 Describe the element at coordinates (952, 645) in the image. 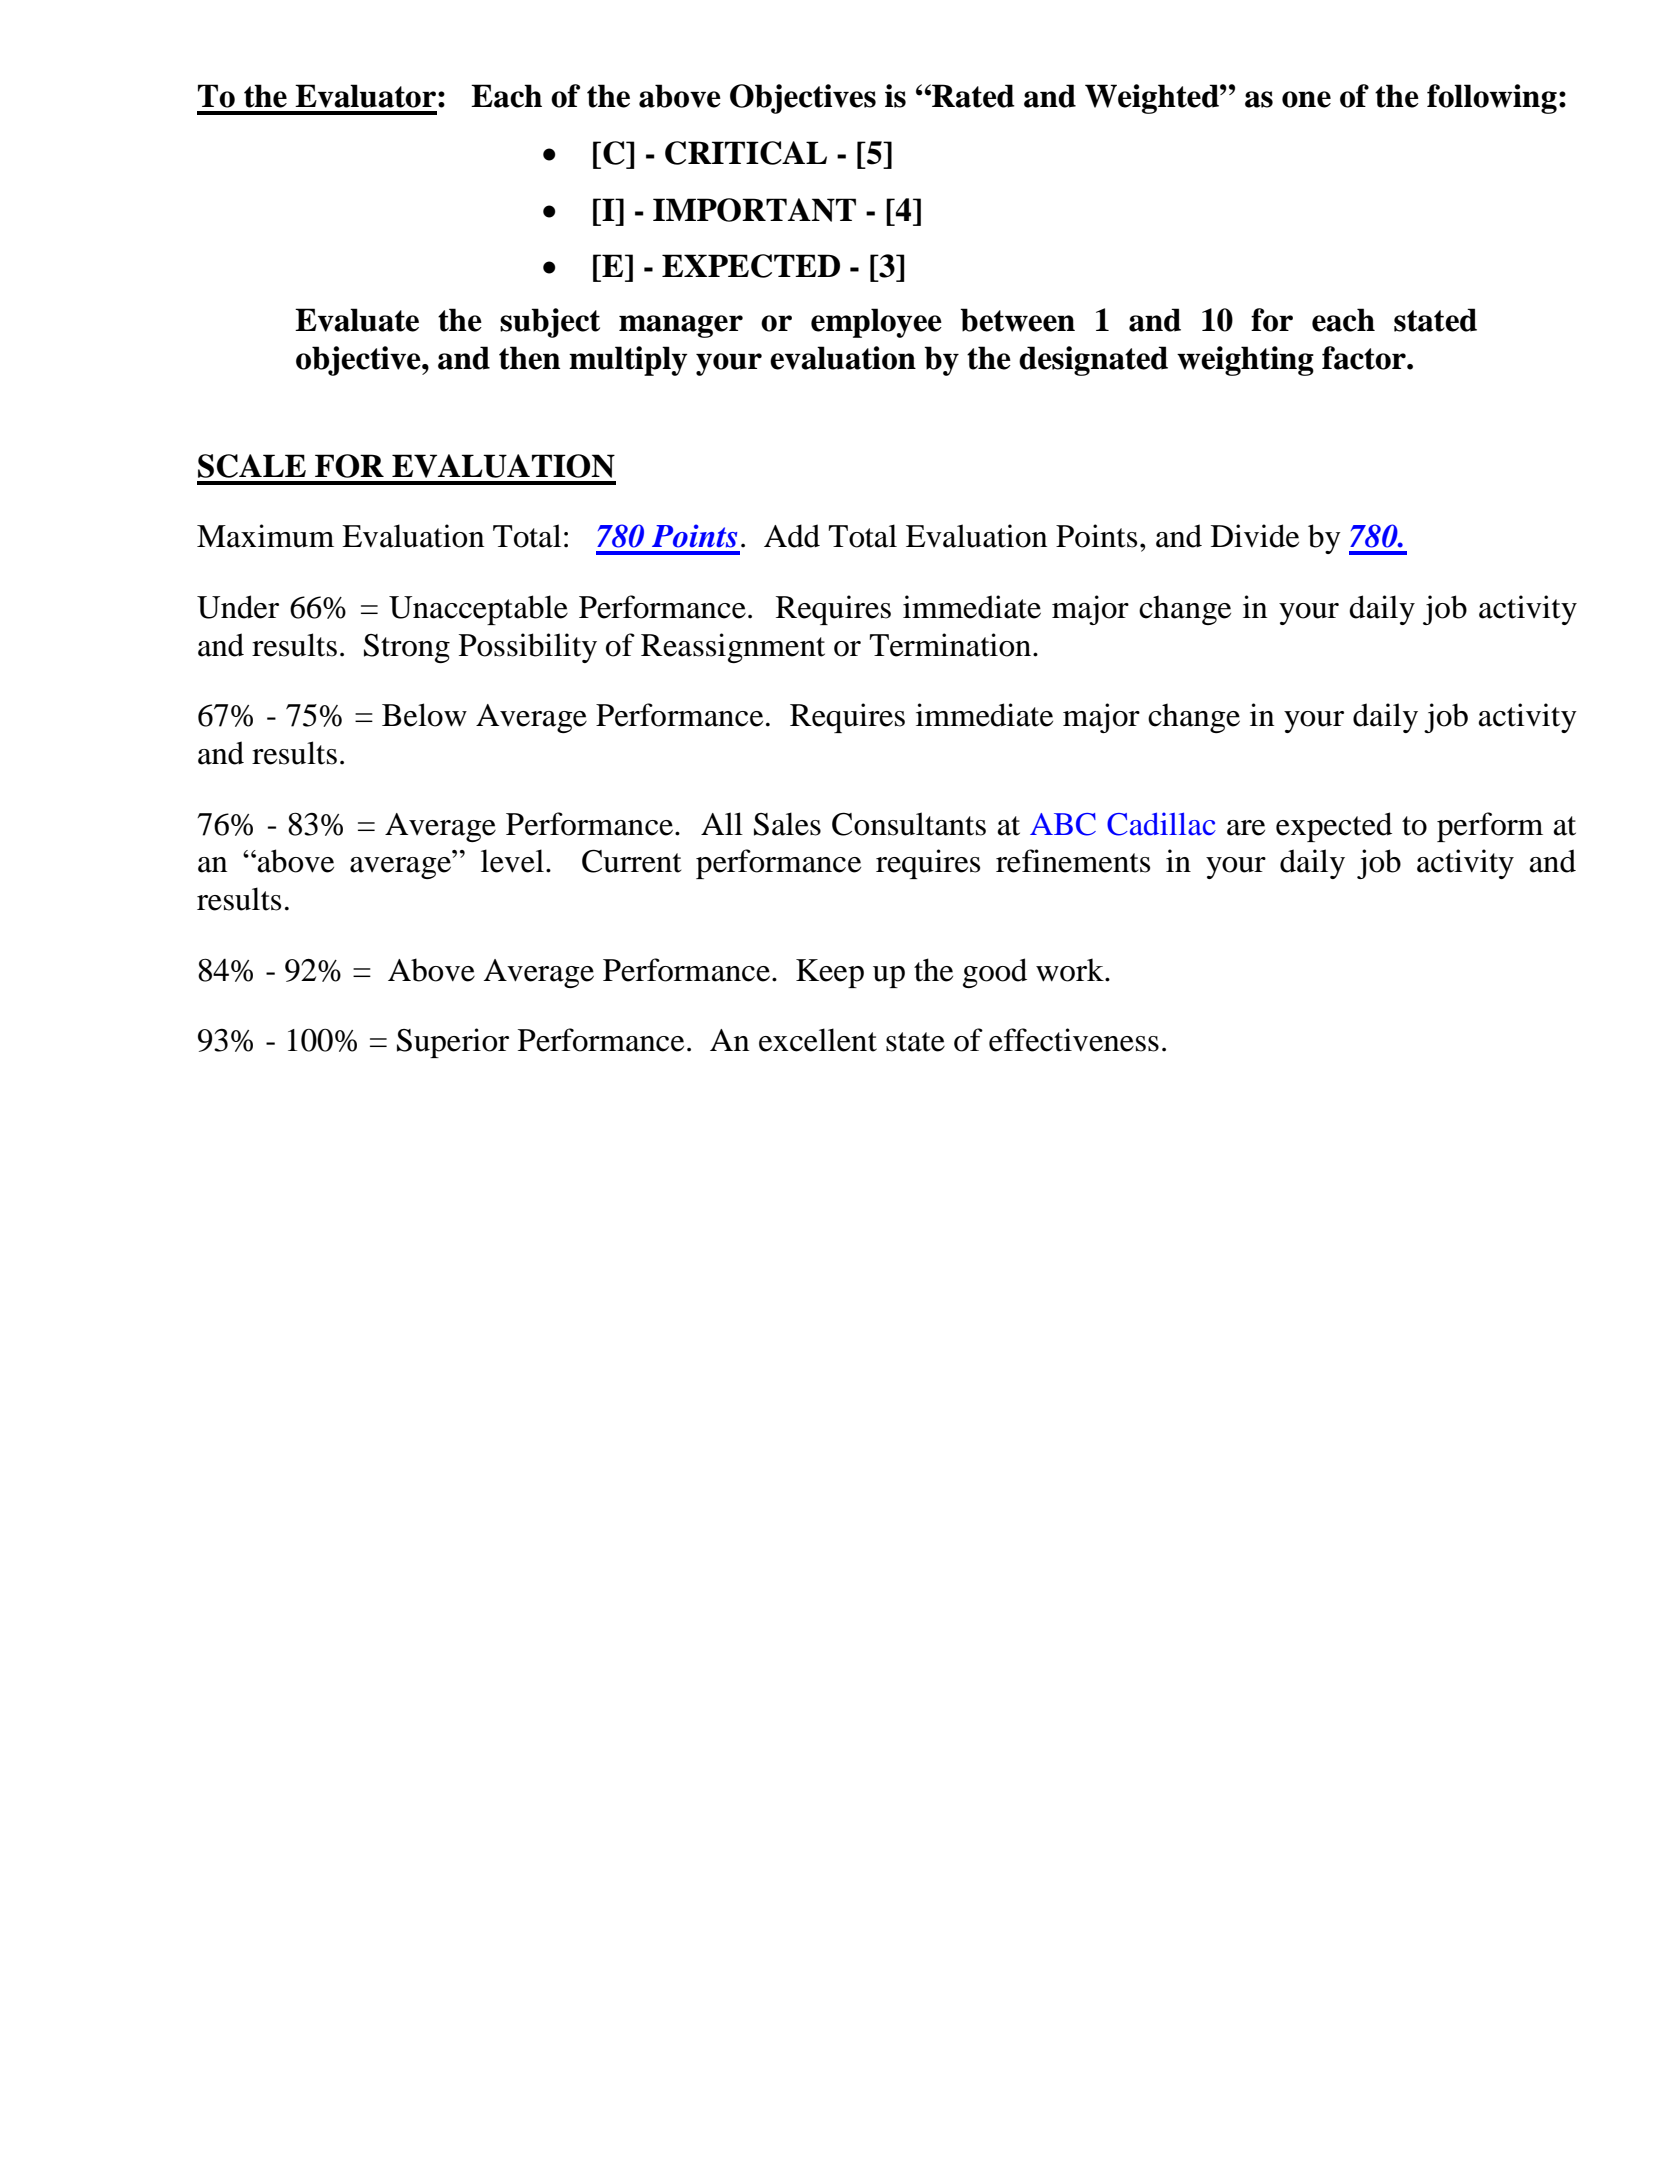

I see `Termination` at that location.
